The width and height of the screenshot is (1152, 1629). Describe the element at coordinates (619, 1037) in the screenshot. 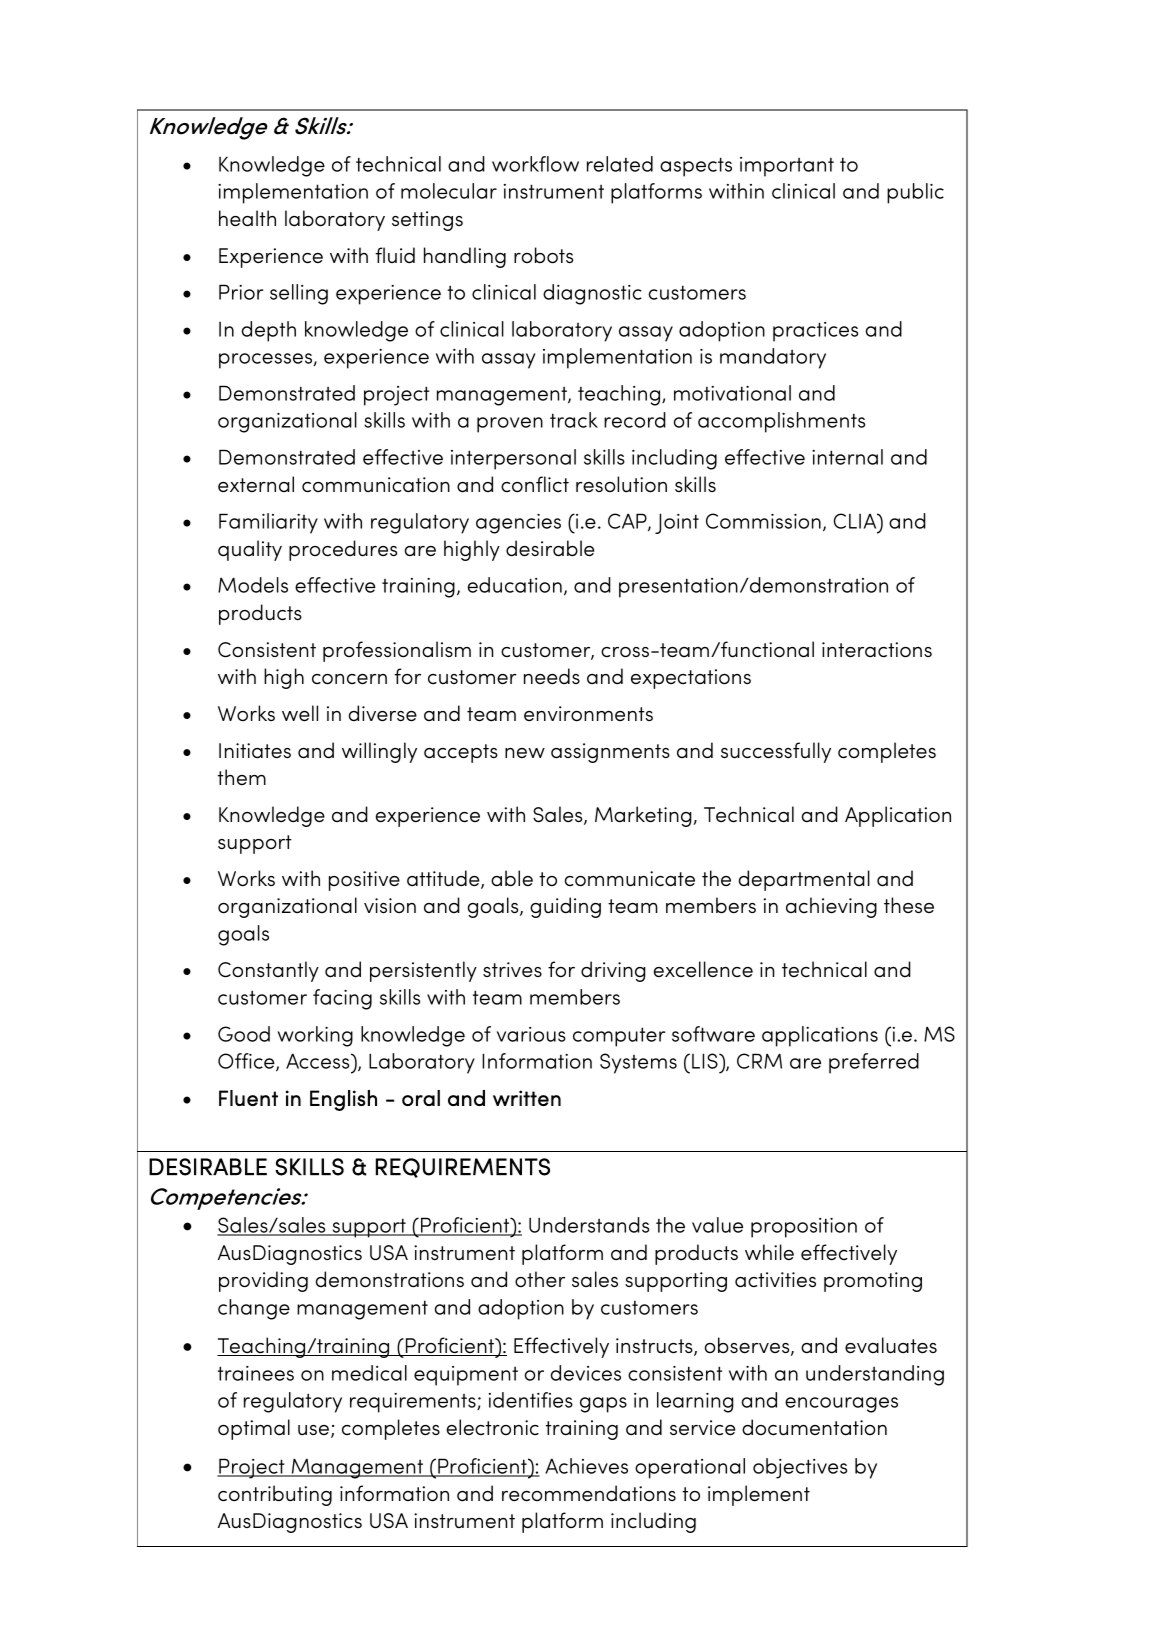

I see `computer` at that location.
